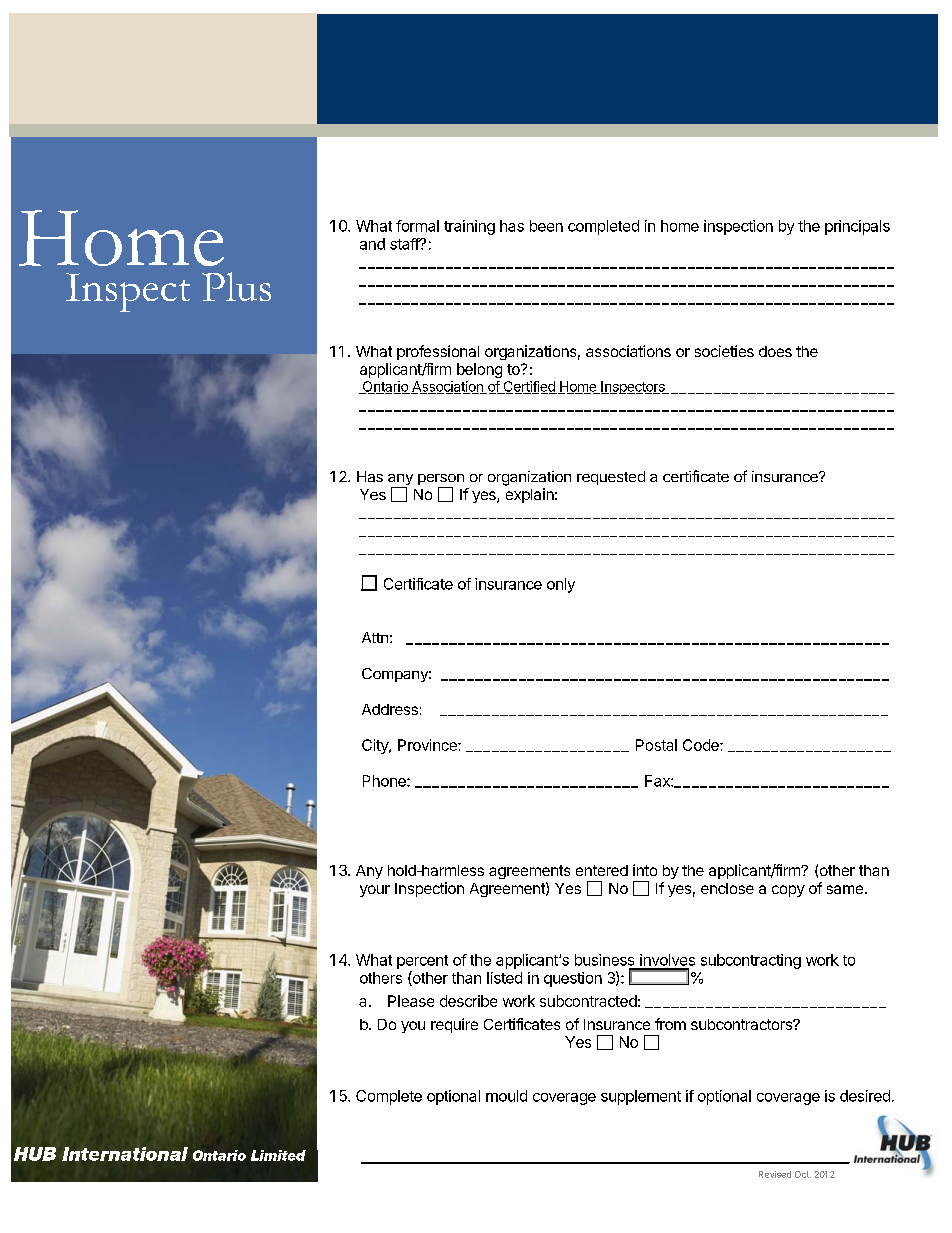 This page has width=952, height=1233. Describe the element at coordinates (405, 244) in the page. I see `staff` at that location.
